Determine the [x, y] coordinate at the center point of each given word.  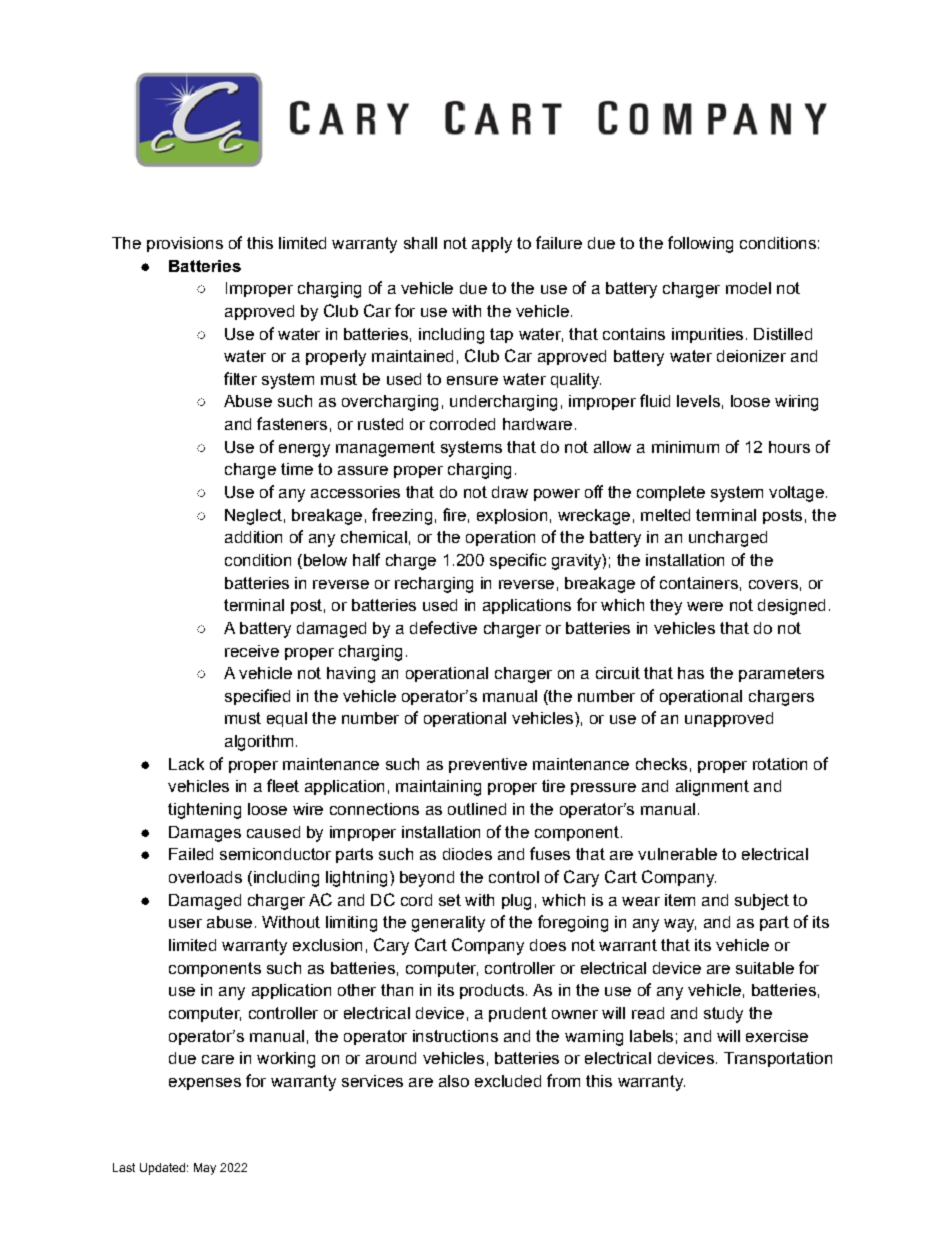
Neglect [253, 517]
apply [492, 245]
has [691, 673]
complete [671, 493]
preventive [488, 765]
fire [454, 514]
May [205, 1169]
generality [448, 924]
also [454, 1081]
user [185, 923]
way [680, 925]
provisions [185, 244]
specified [257, 697]
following [700, 244]
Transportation [778, 1059]
